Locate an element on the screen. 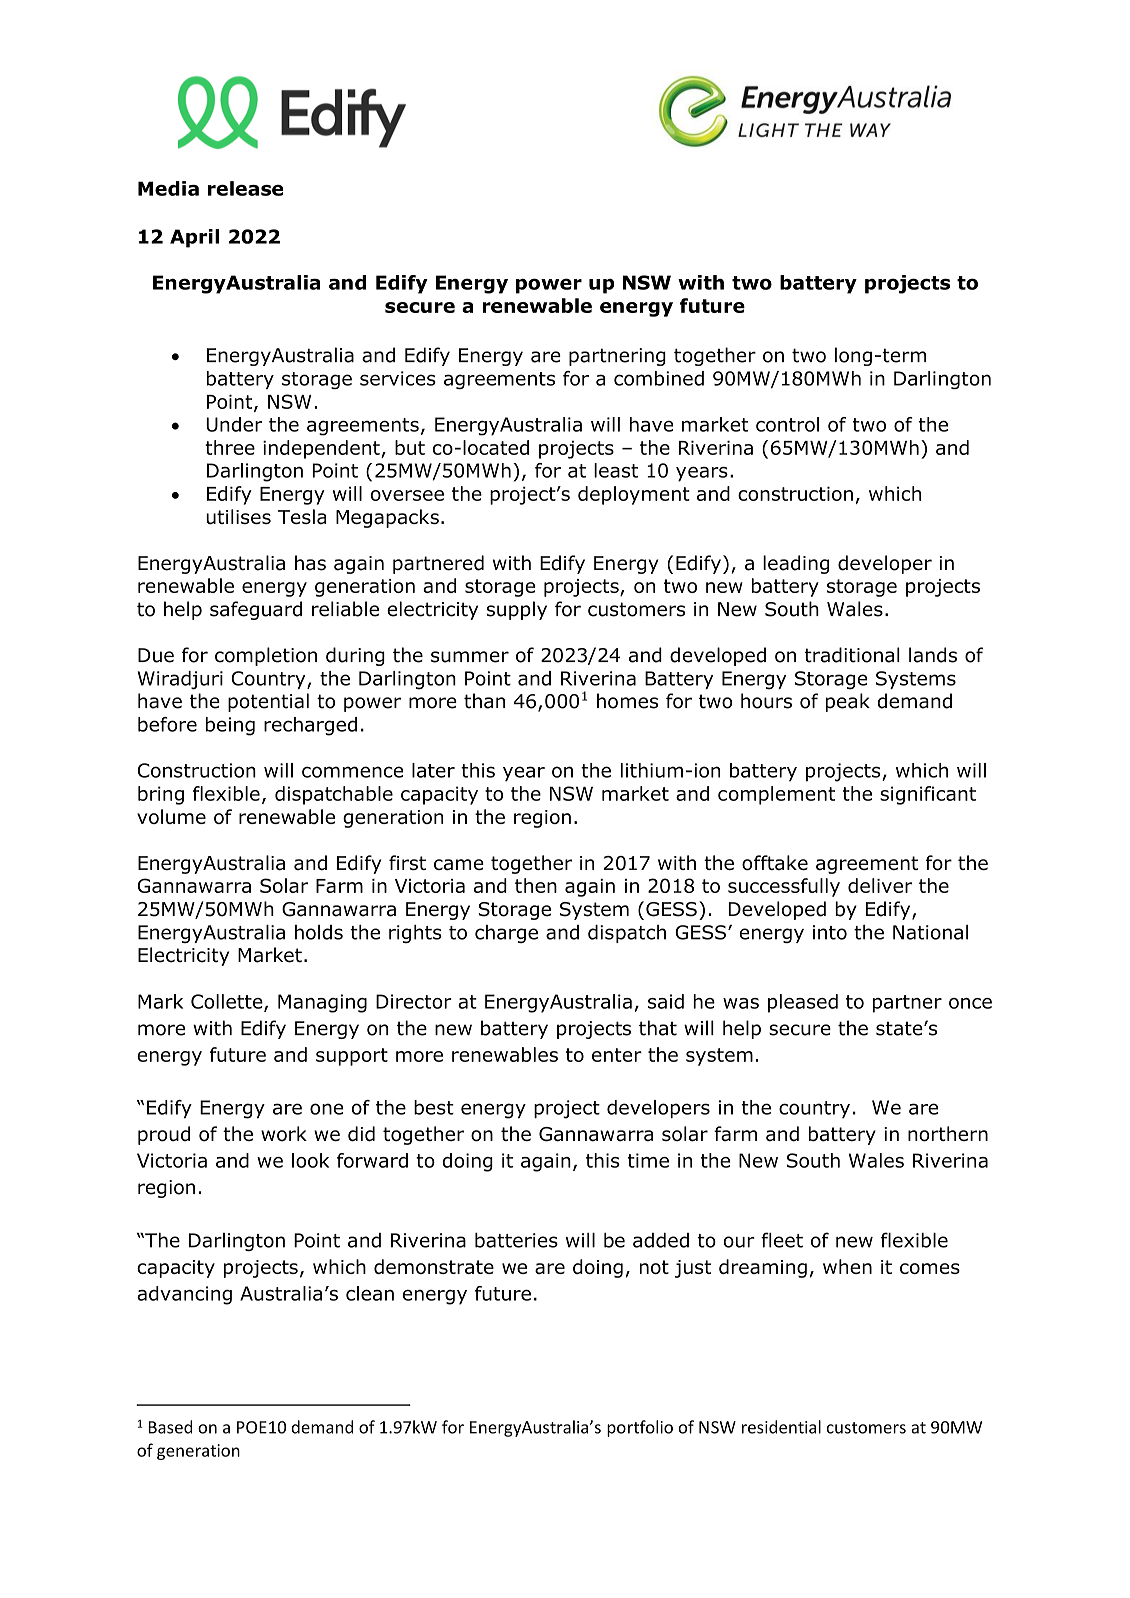 The height and width of the screenshot is (1598, 1130). portfolio is located at coordinates (640, 1428).
